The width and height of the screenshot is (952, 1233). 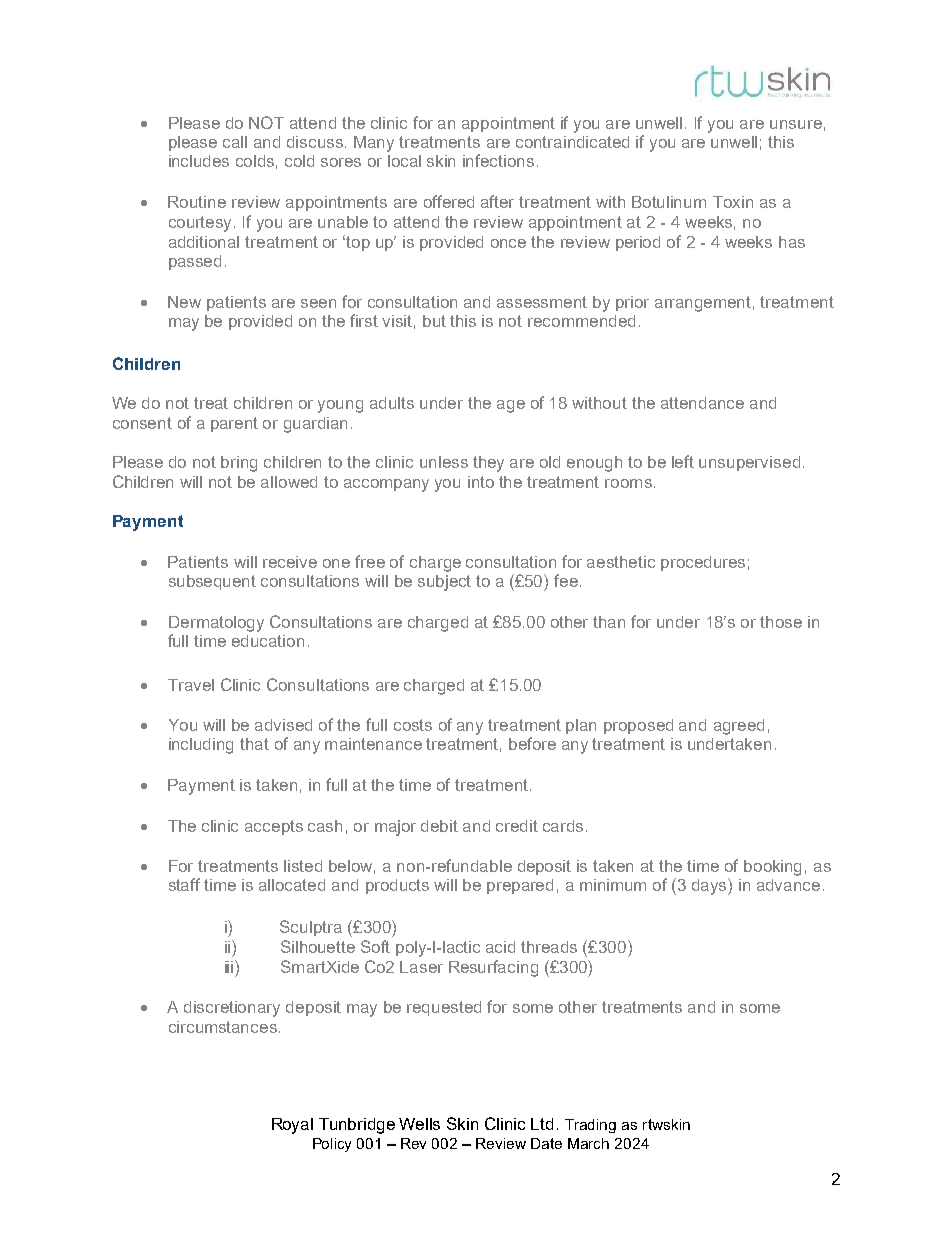 What do you see at coordinates (590, 1126) in the screenshot?
I see `Trading` at bounding box center [590, 1126].
